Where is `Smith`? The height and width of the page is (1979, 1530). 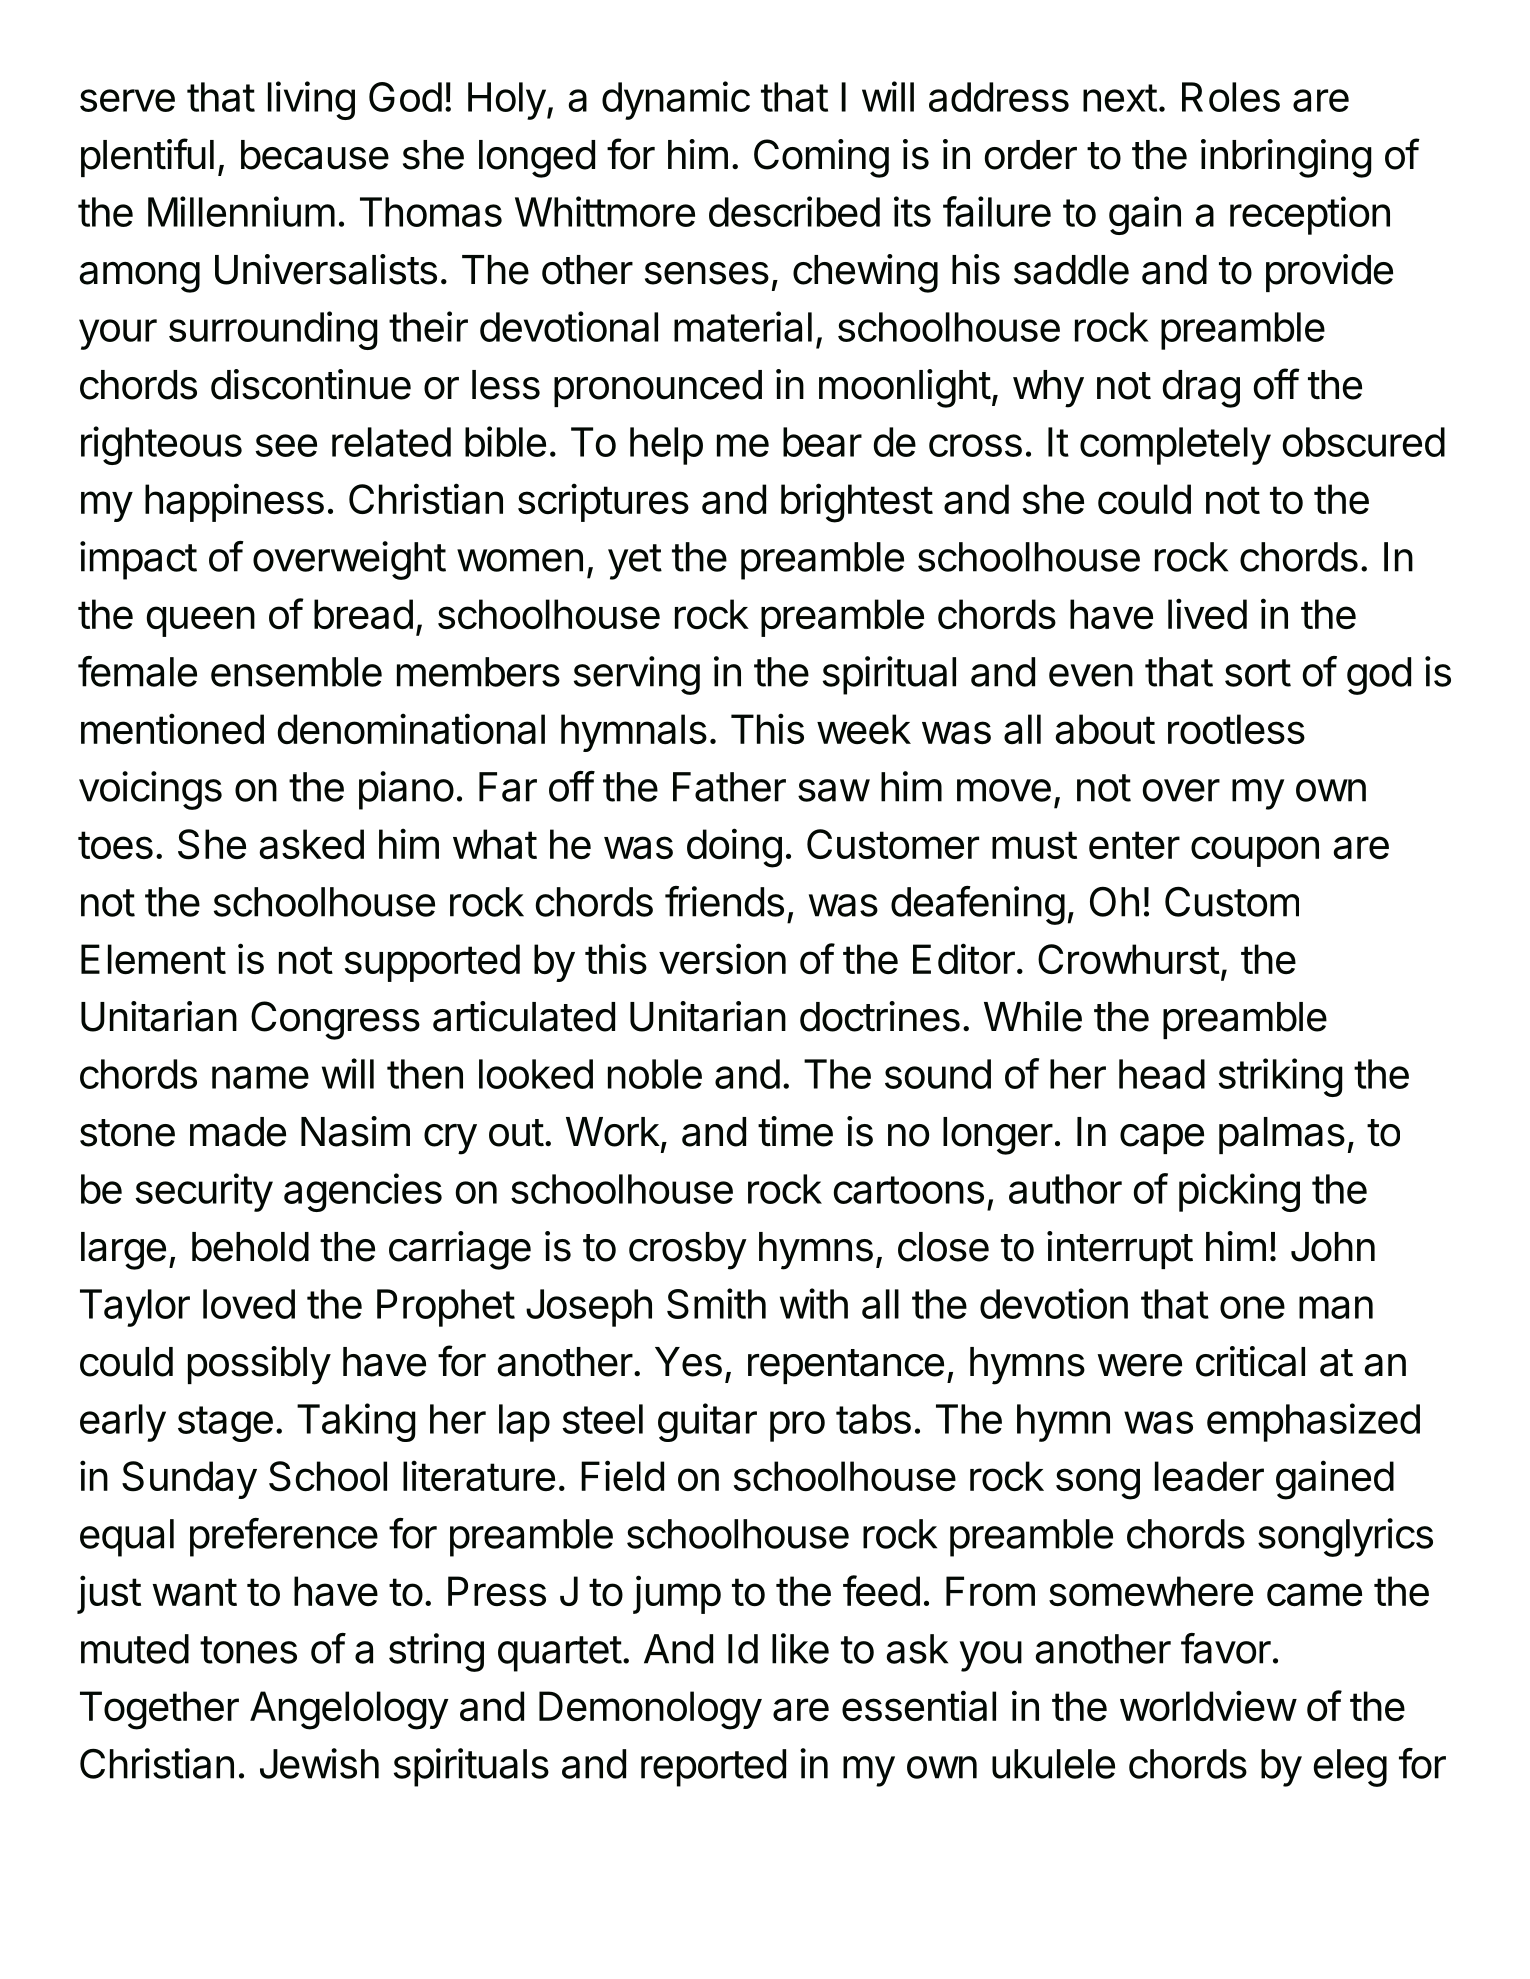 Smith is located at coordinates (716, 1303).
